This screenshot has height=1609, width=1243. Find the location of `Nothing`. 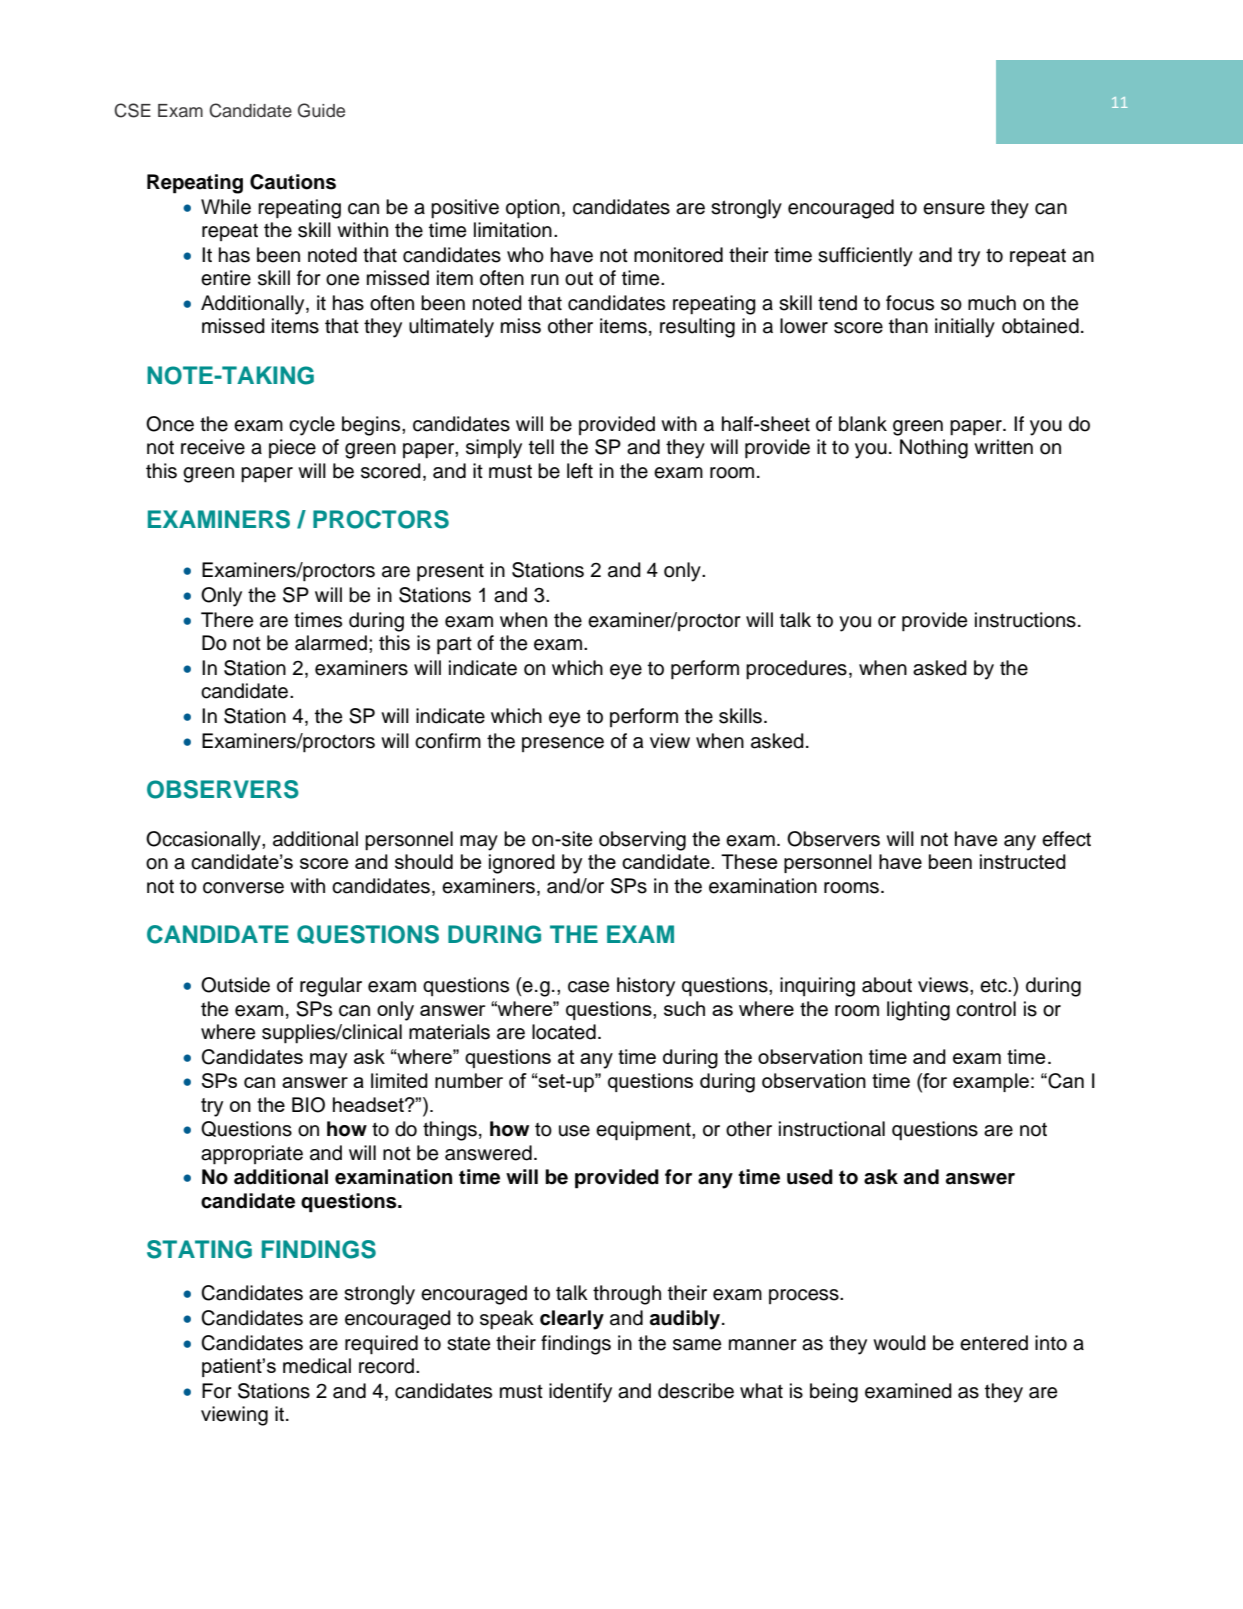

Nothing is located at coordinates (934, 449).
